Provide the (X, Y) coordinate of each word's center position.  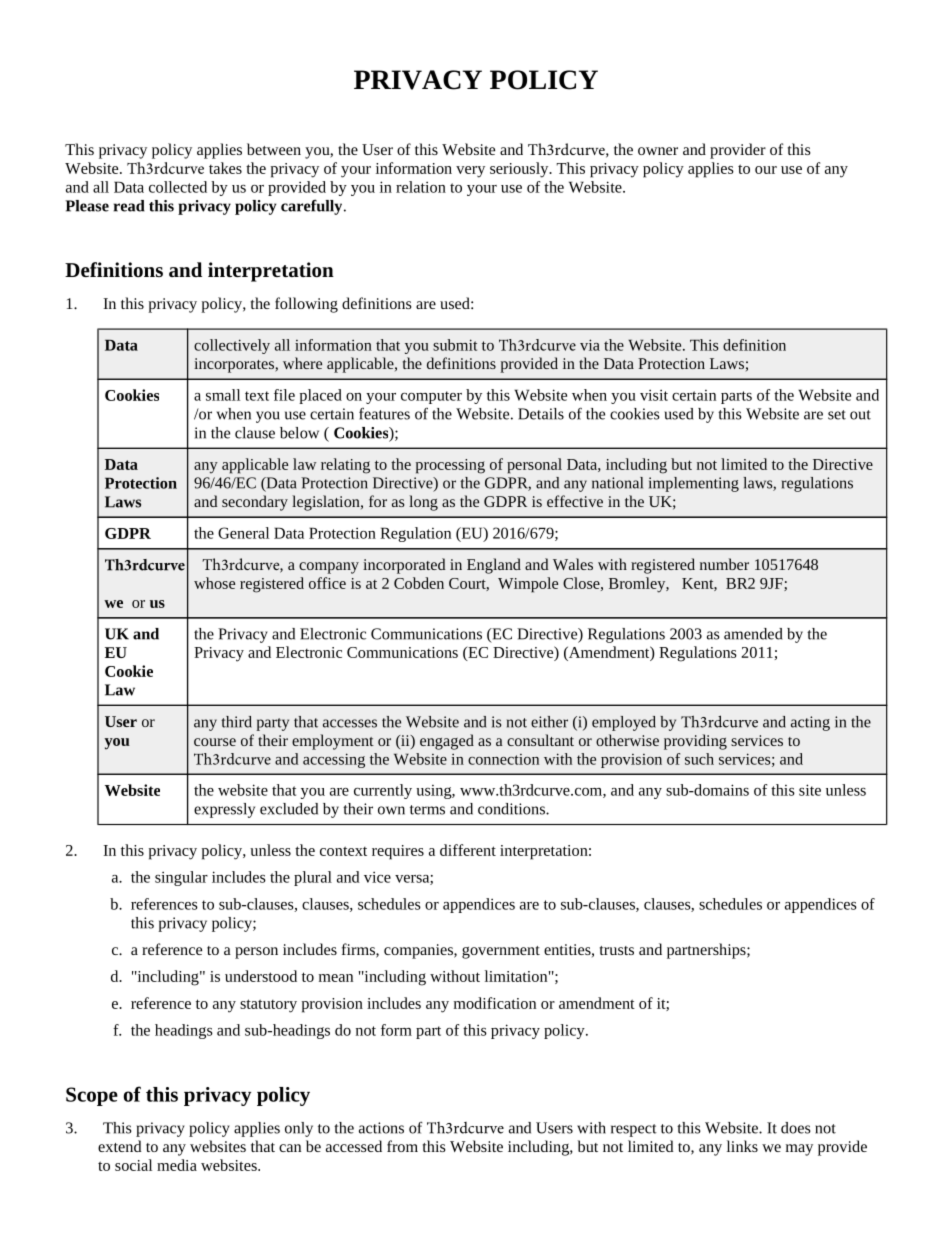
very (470, 172)
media (177, 1165)
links (742, 1146)
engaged (447, 742)
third (236, 722)
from (402, 1146)
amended (753, 634)
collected (178, 187)
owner (658, 151)
